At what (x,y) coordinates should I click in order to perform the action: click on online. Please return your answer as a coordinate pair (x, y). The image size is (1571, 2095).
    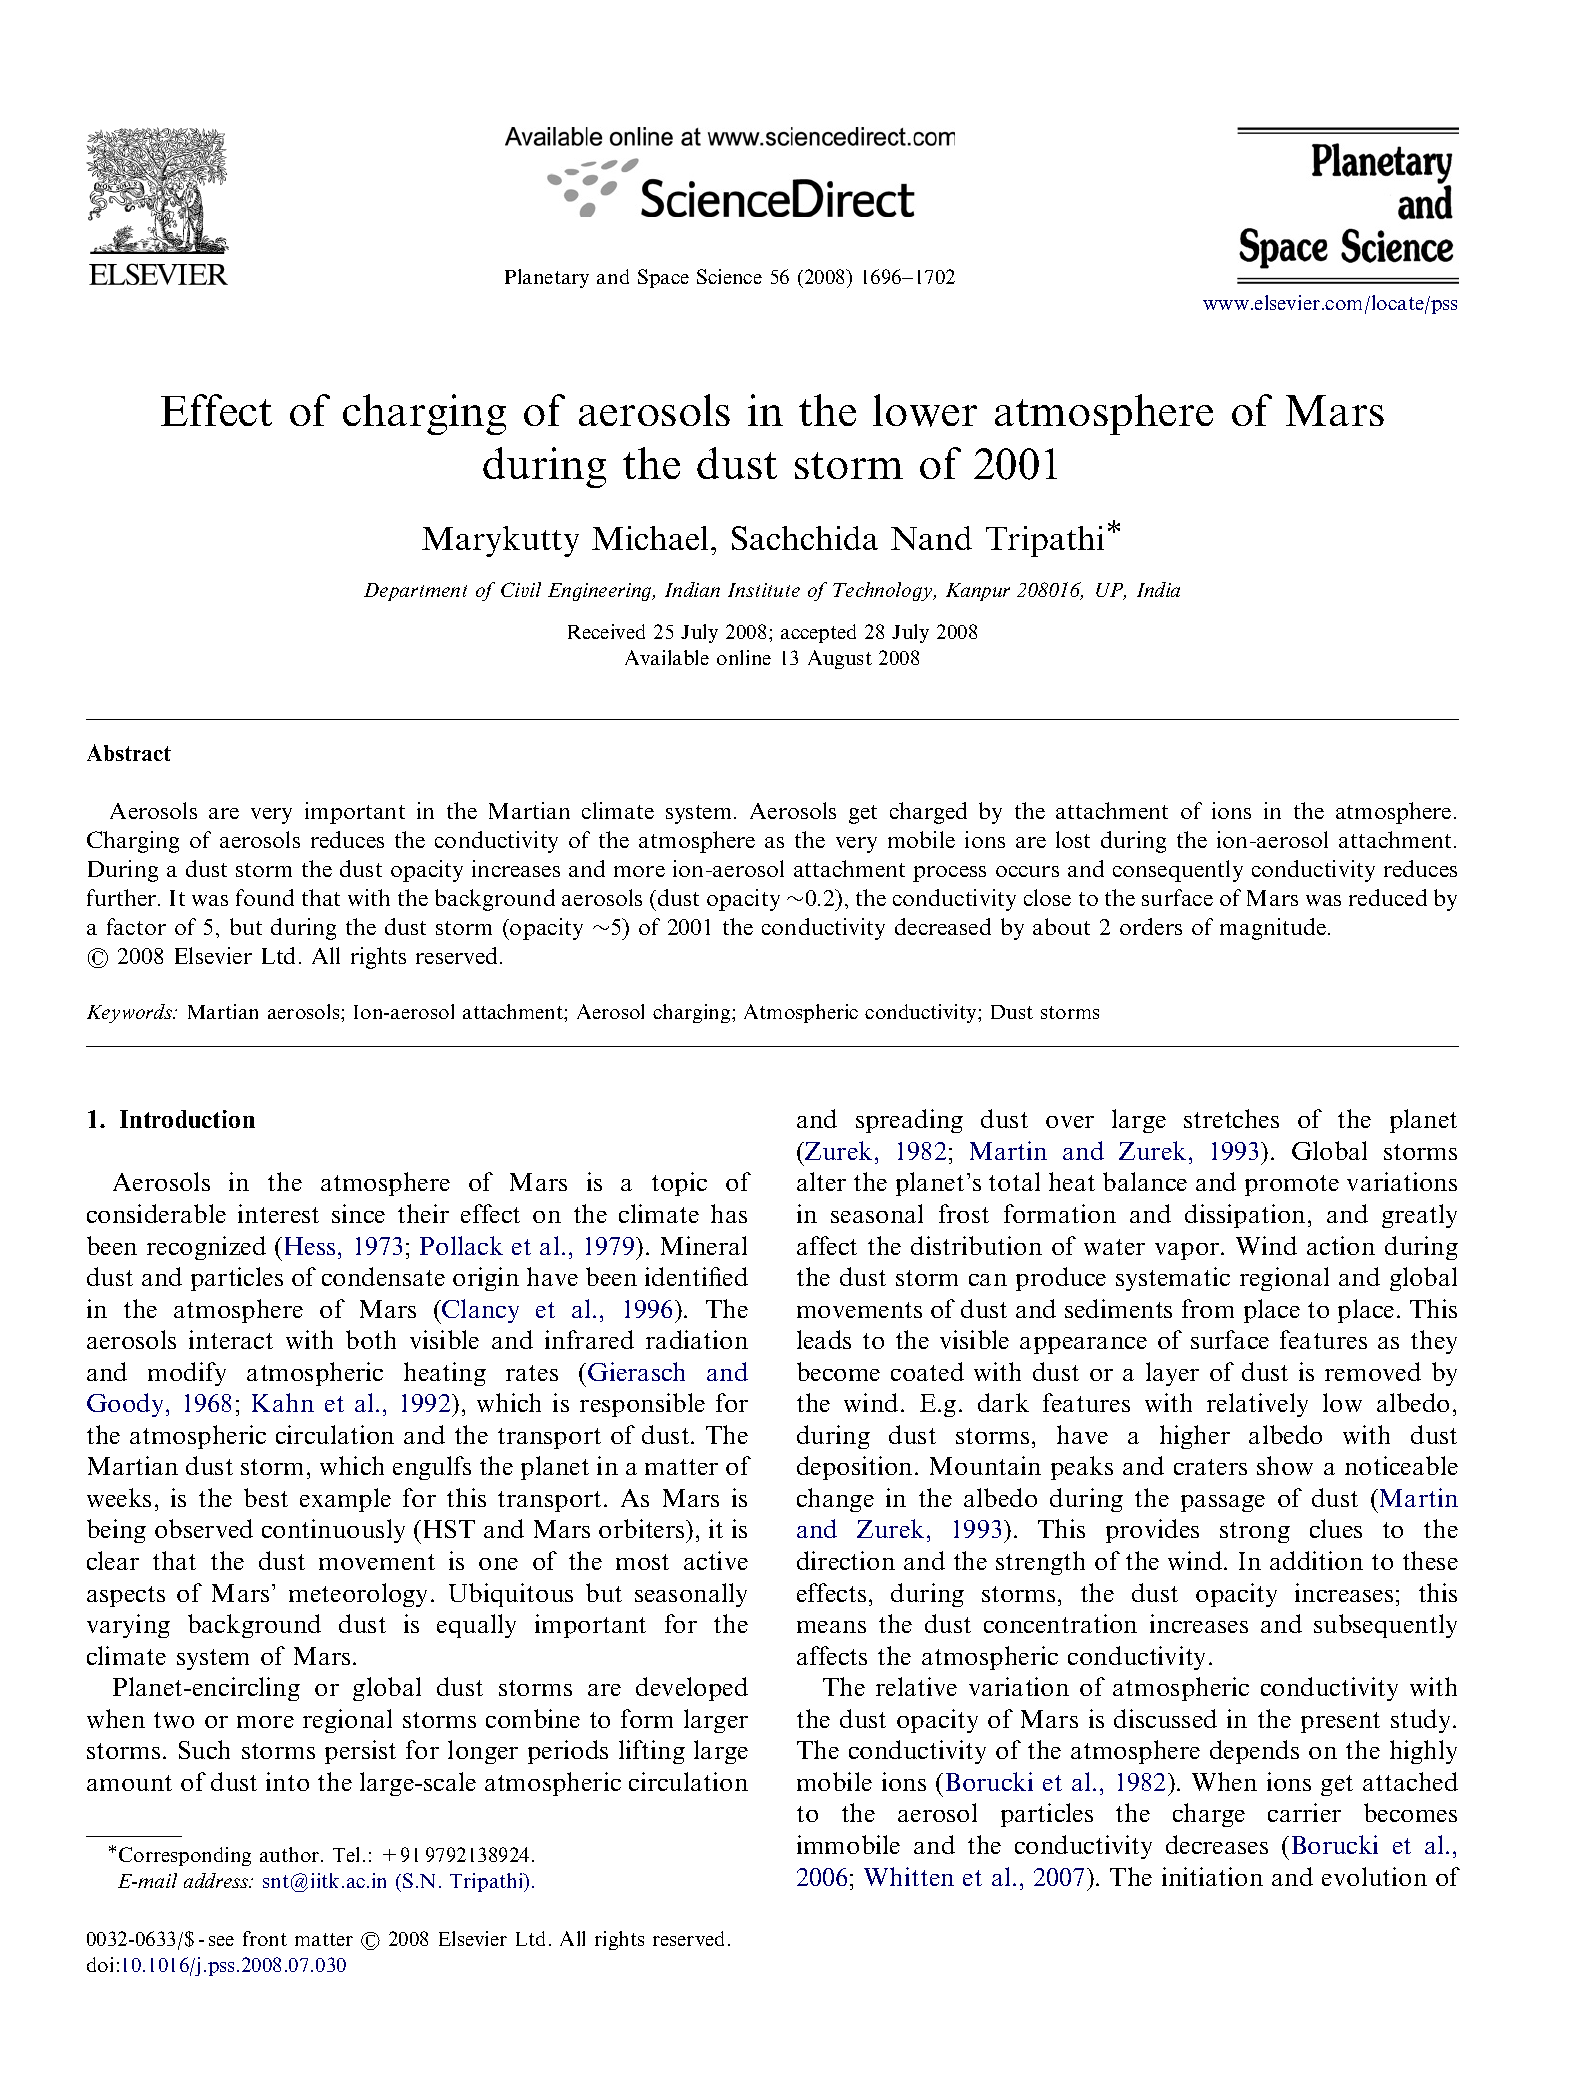
    Looking at the image, I should click on (744, 657).
